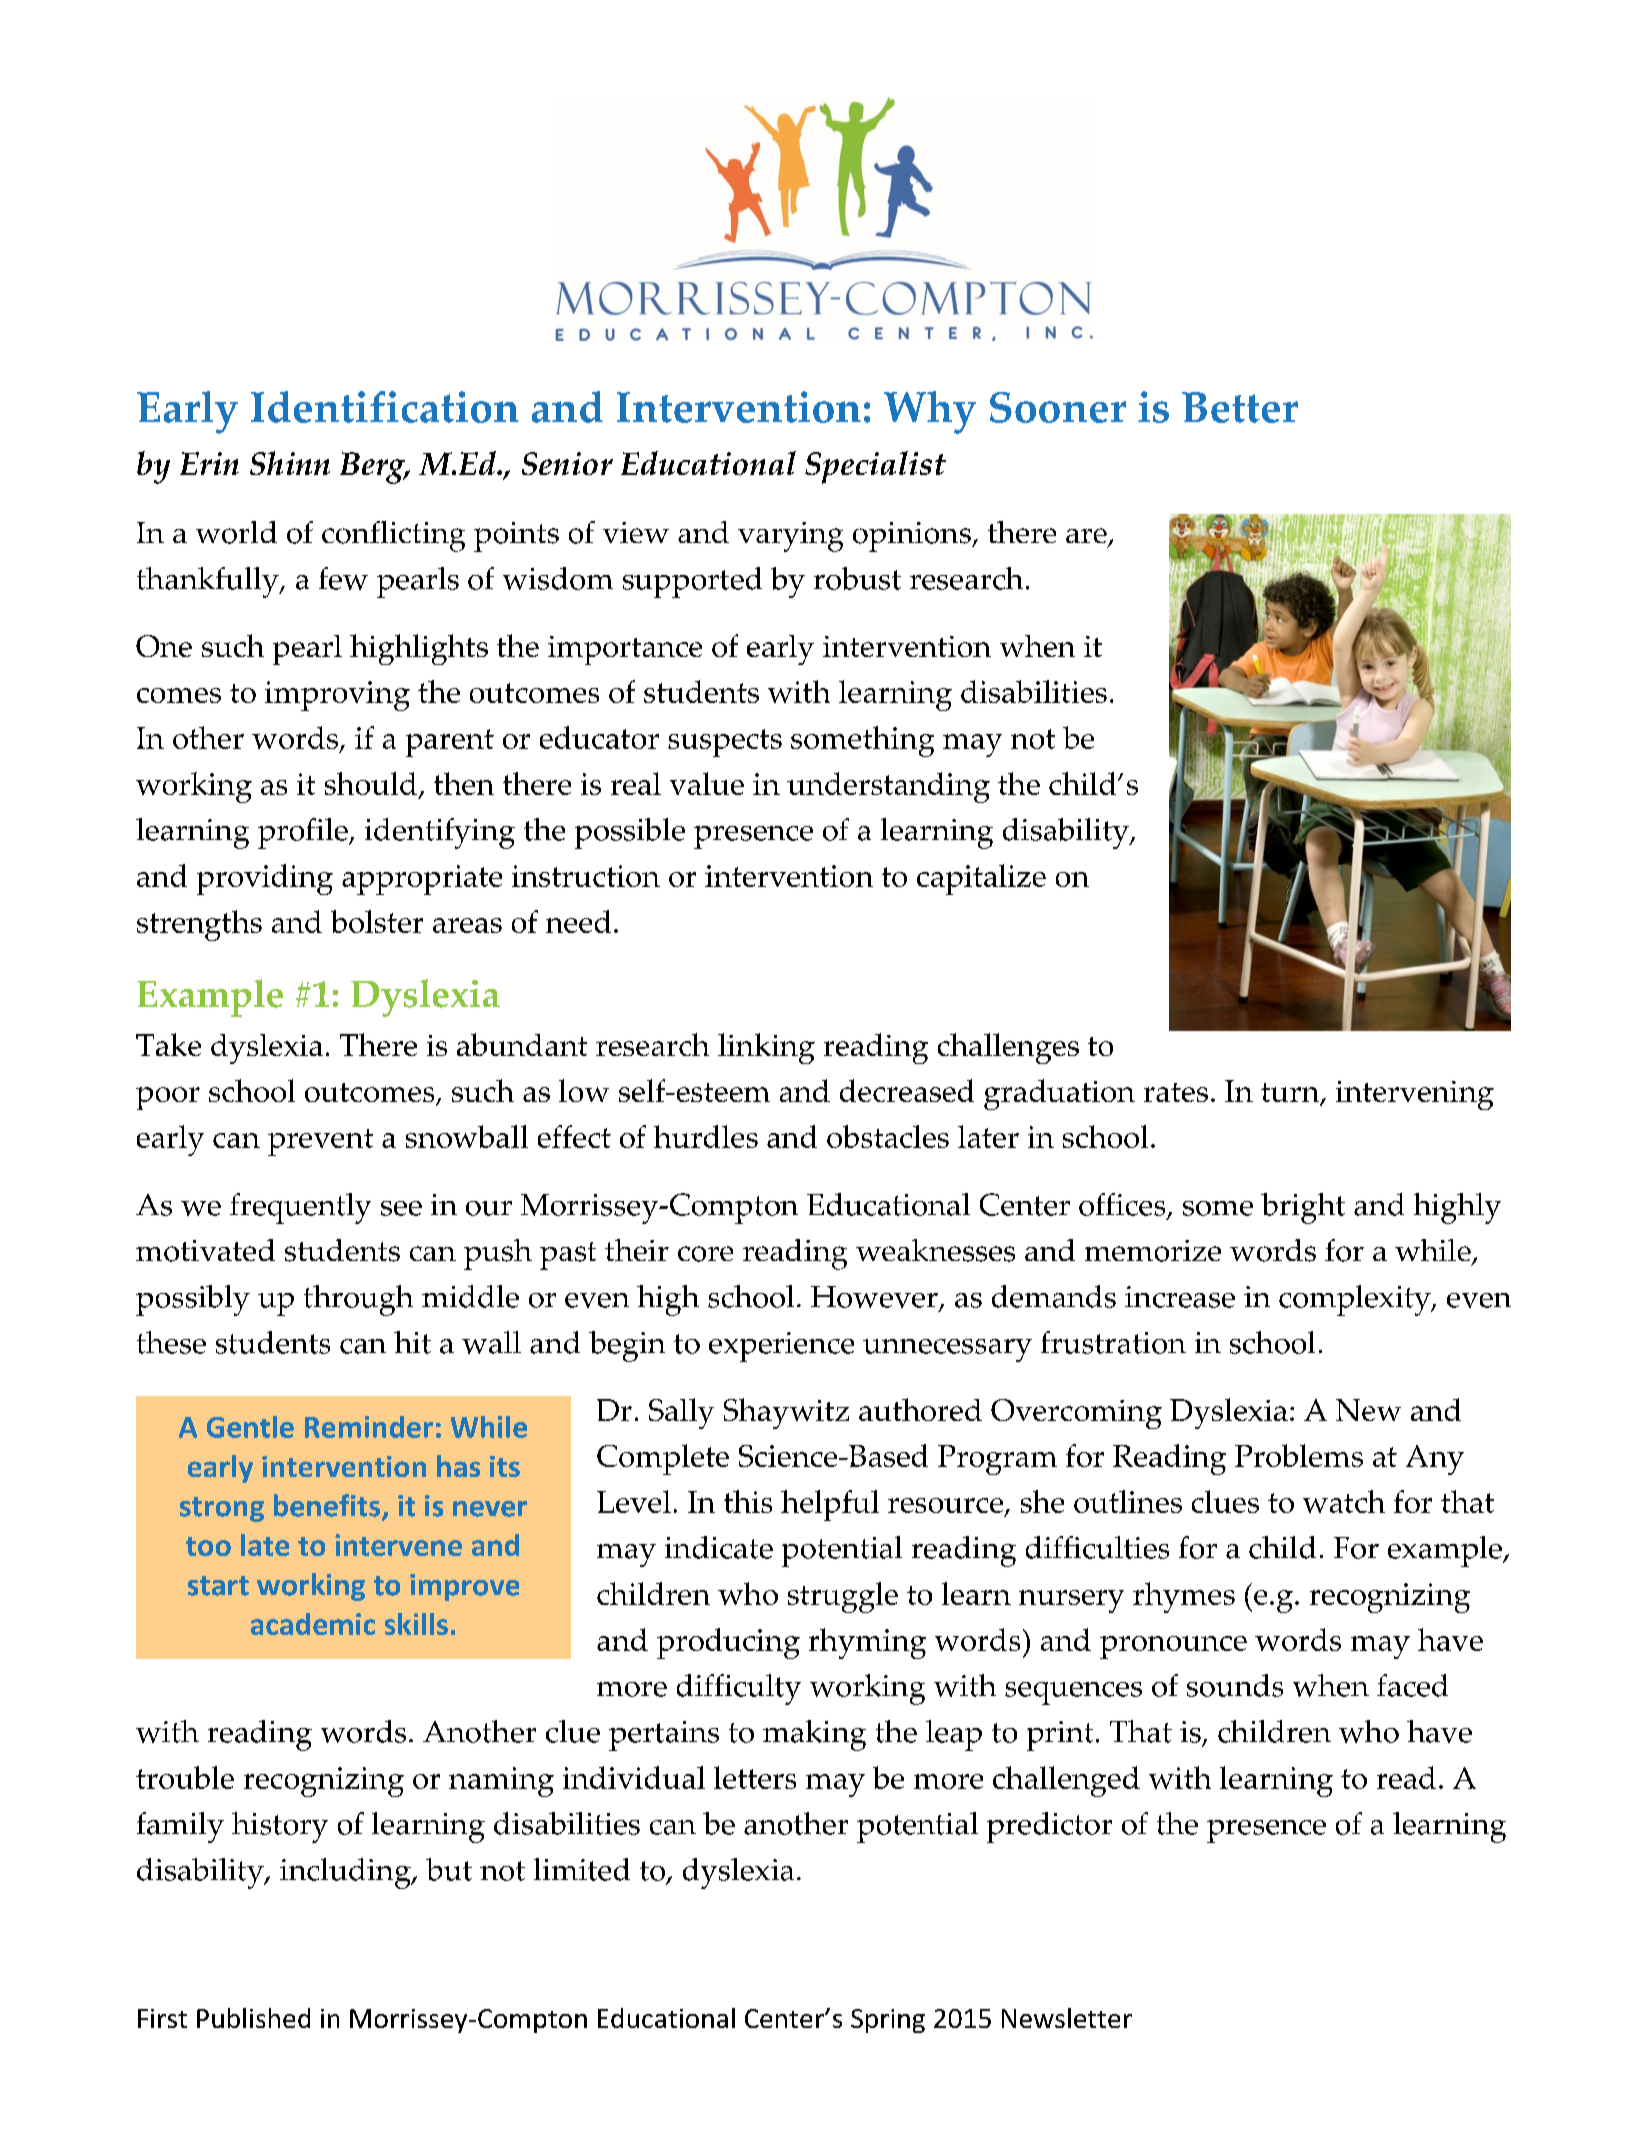  I want to click on Better, so click(1240, 407).
